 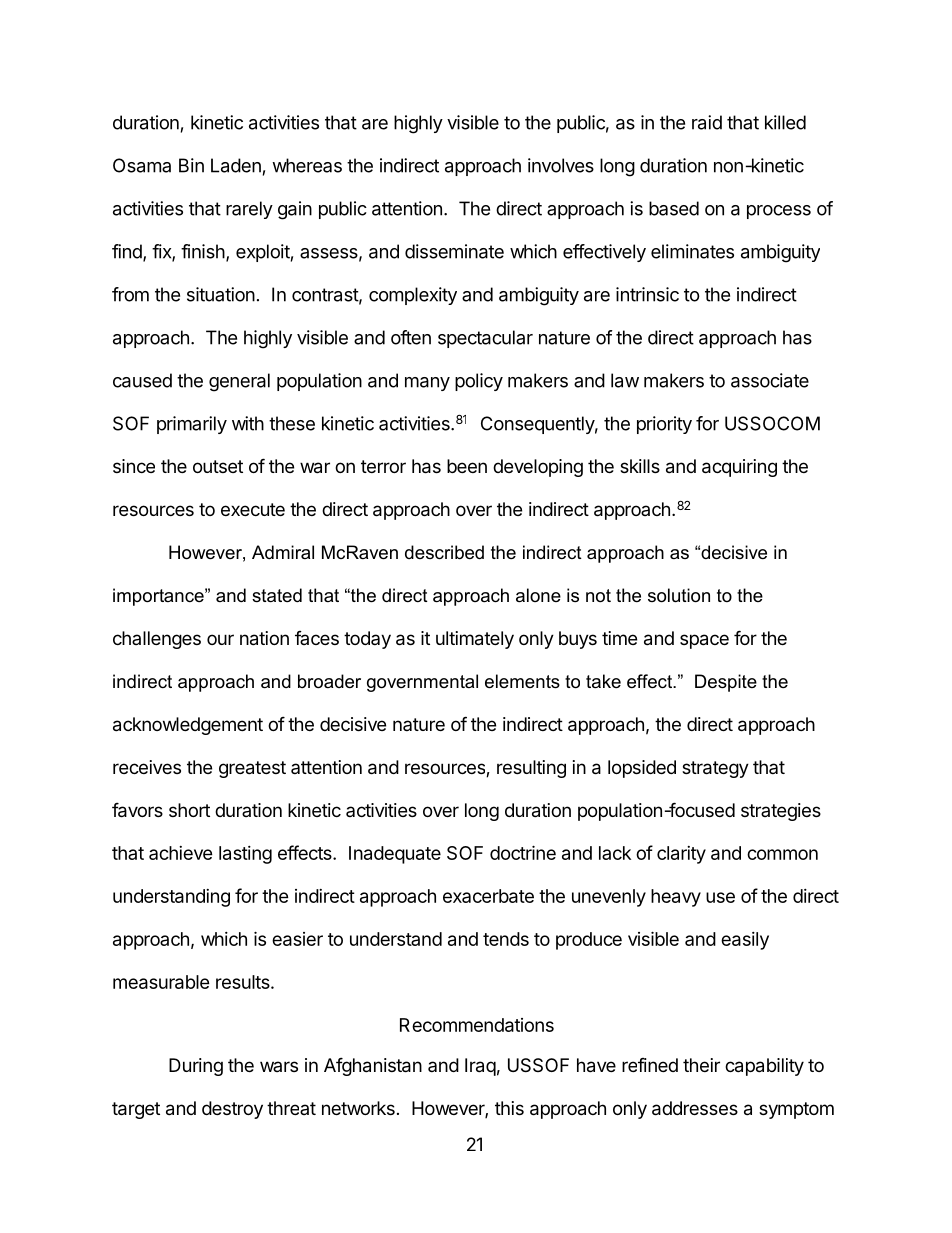 What do you see at coordinates (221, 294) in the page?
I see `situation` at bounding box center [221, 294].
